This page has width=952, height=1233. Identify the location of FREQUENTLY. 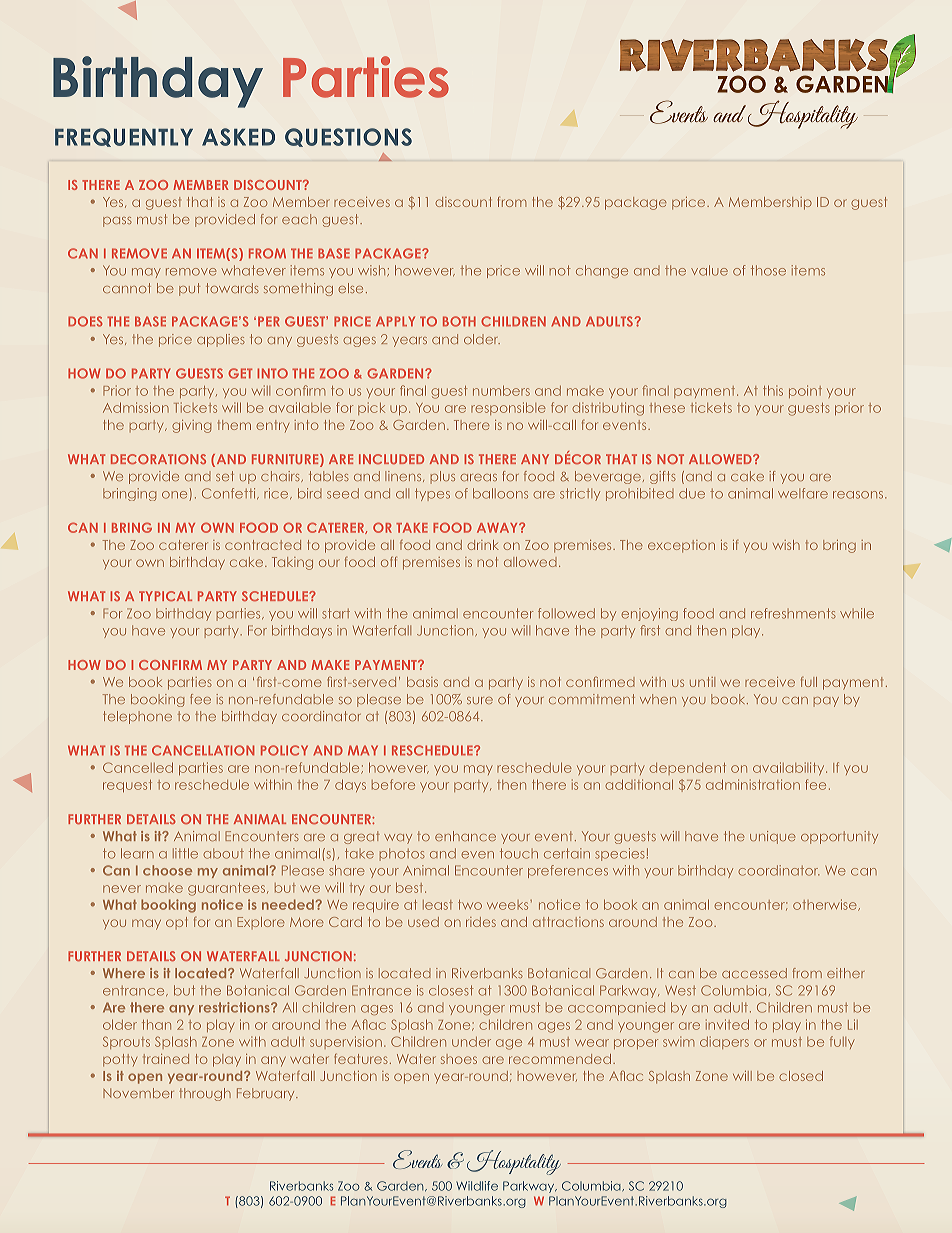
(124, 137).
